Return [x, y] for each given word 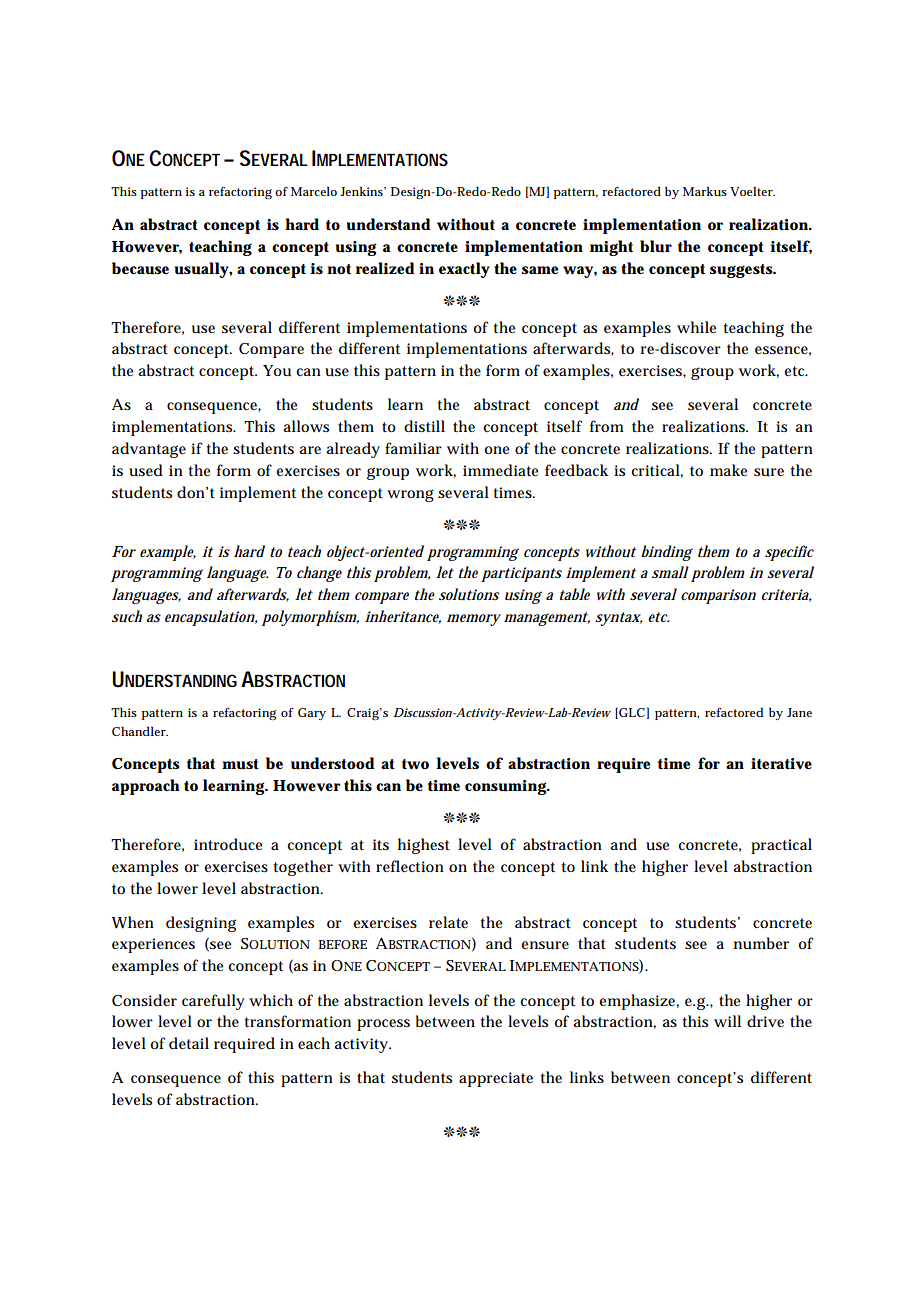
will [727, 1021]
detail [189, 1043]
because [140, 268]
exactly [464, 270]
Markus [705, 191]
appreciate [496, 1079]
